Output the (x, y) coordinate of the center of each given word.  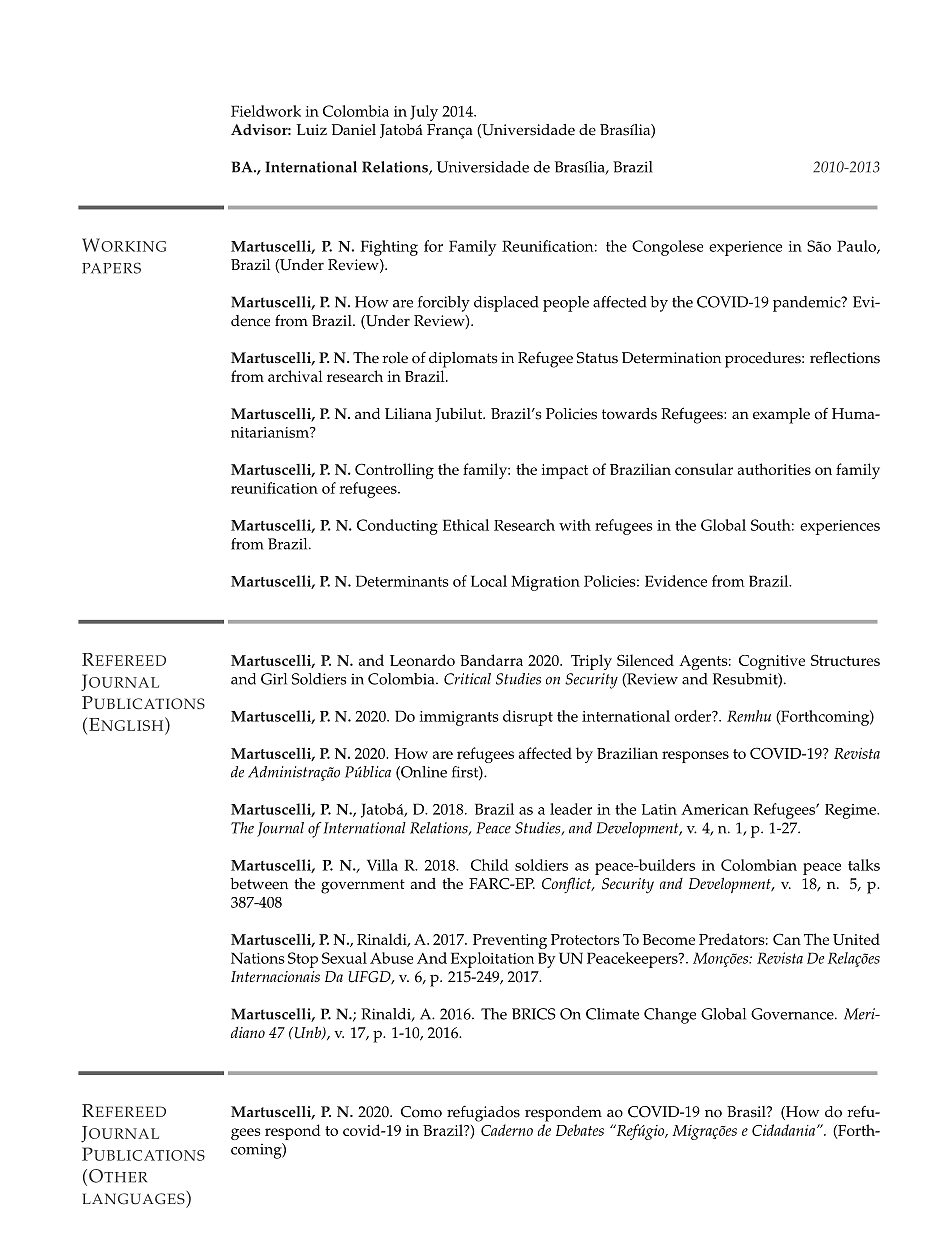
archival (295, 376)
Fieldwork (266, 111)
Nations (258, 958)
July (424, 113)
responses (695, 757)
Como (421, 1112)
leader (571, 809)
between (259, 884)
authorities (774, 469)
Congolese (667, 248)
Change (670, 1016)
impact (564, 471)
